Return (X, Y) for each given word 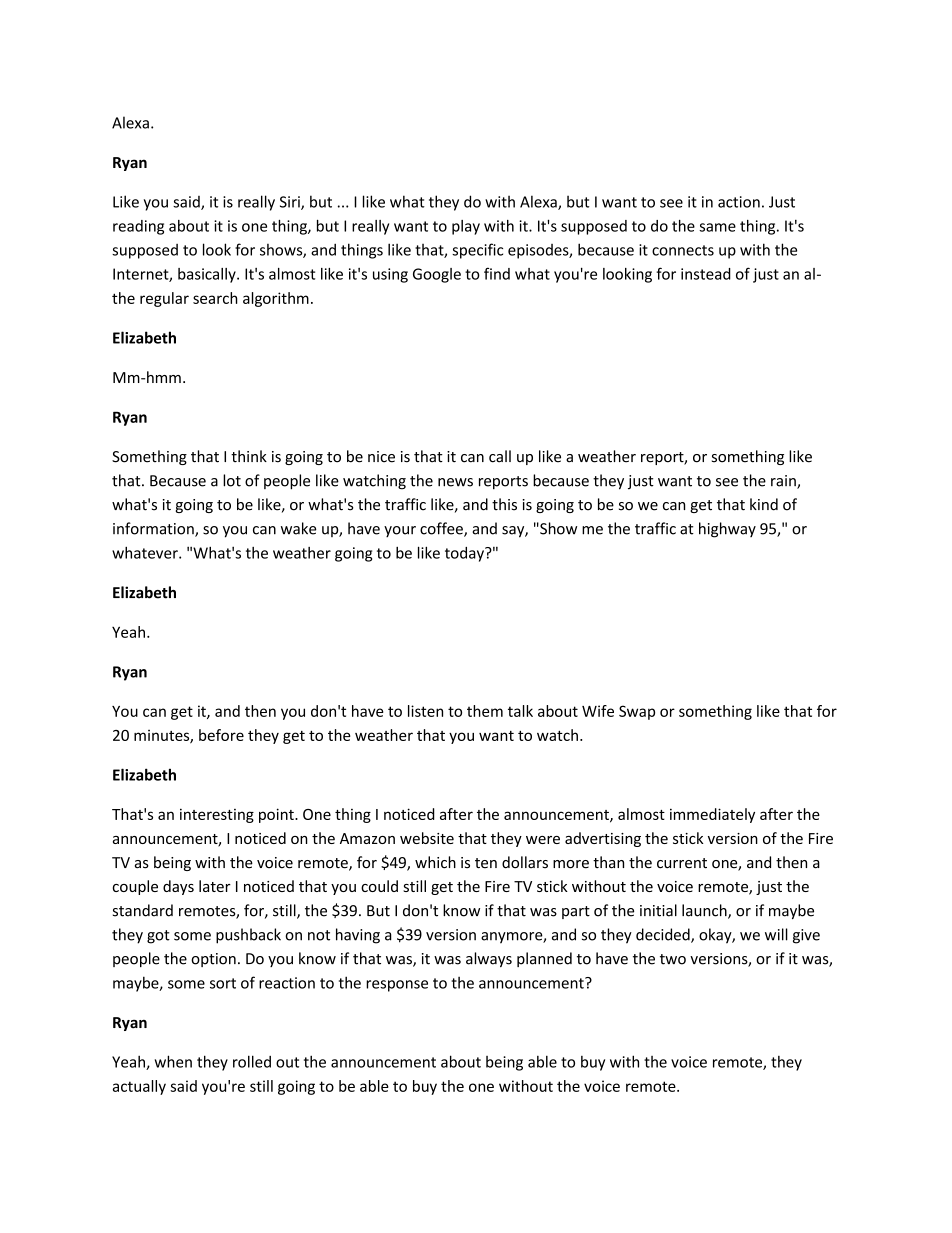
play (466, 227)
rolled (252, 1061)
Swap (637, 712)
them (485, 711)
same (717, 227)
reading (138, 227)
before (221, 735)
